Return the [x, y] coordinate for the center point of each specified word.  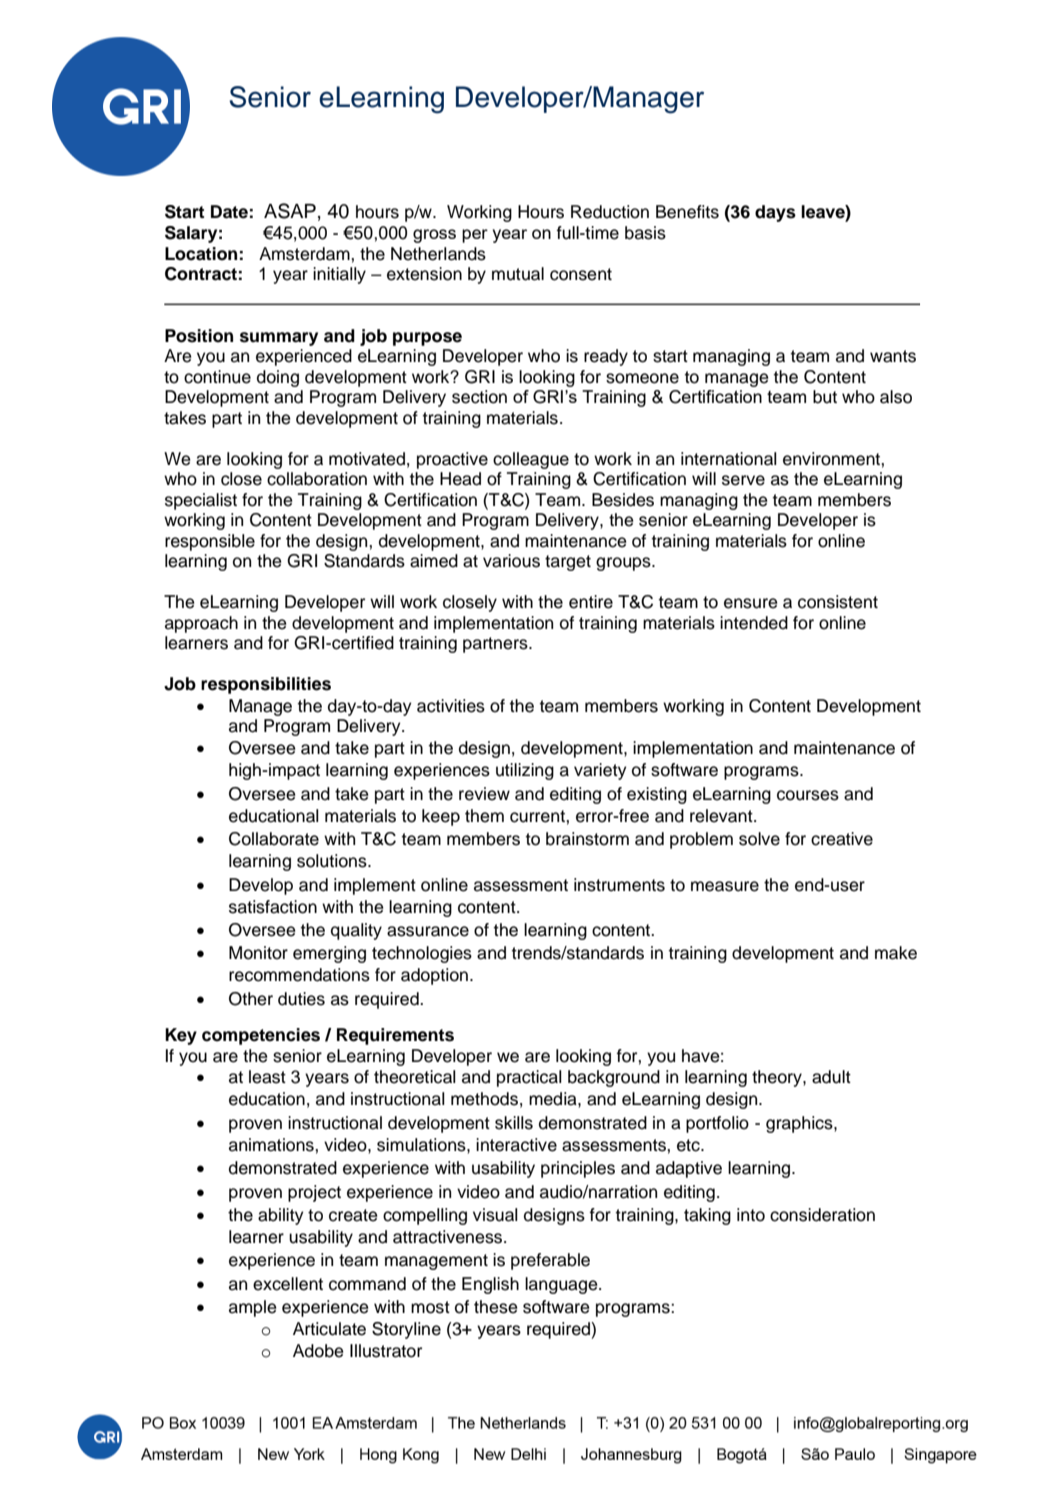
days [775, 213]
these [496, 1307]
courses [808, 795]
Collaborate [274, 839]
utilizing [525, 771]
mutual [518, 274]
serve [743, 480]
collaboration [317, 479]
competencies [261, 1036]
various [511, 561]
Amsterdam [305, 254]
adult [831, 1077]
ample [253, 1308]
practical [529, 1078]
